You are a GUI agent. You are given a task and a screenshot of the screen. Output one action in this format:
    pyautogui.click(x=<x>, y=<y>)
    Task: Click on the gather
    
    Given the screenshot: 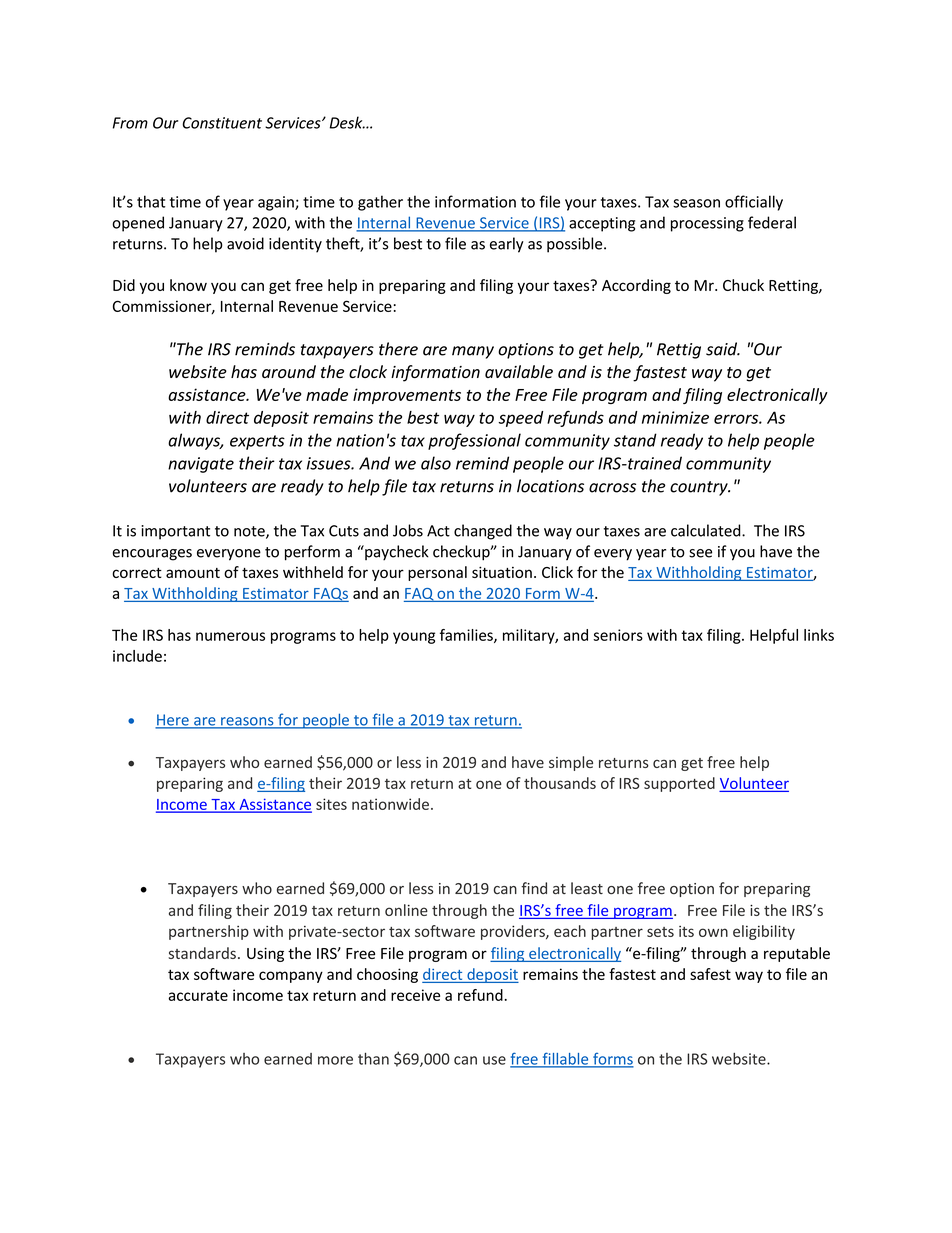 What is the action you would take?
    pyautogui.click(x=380, y=203)
